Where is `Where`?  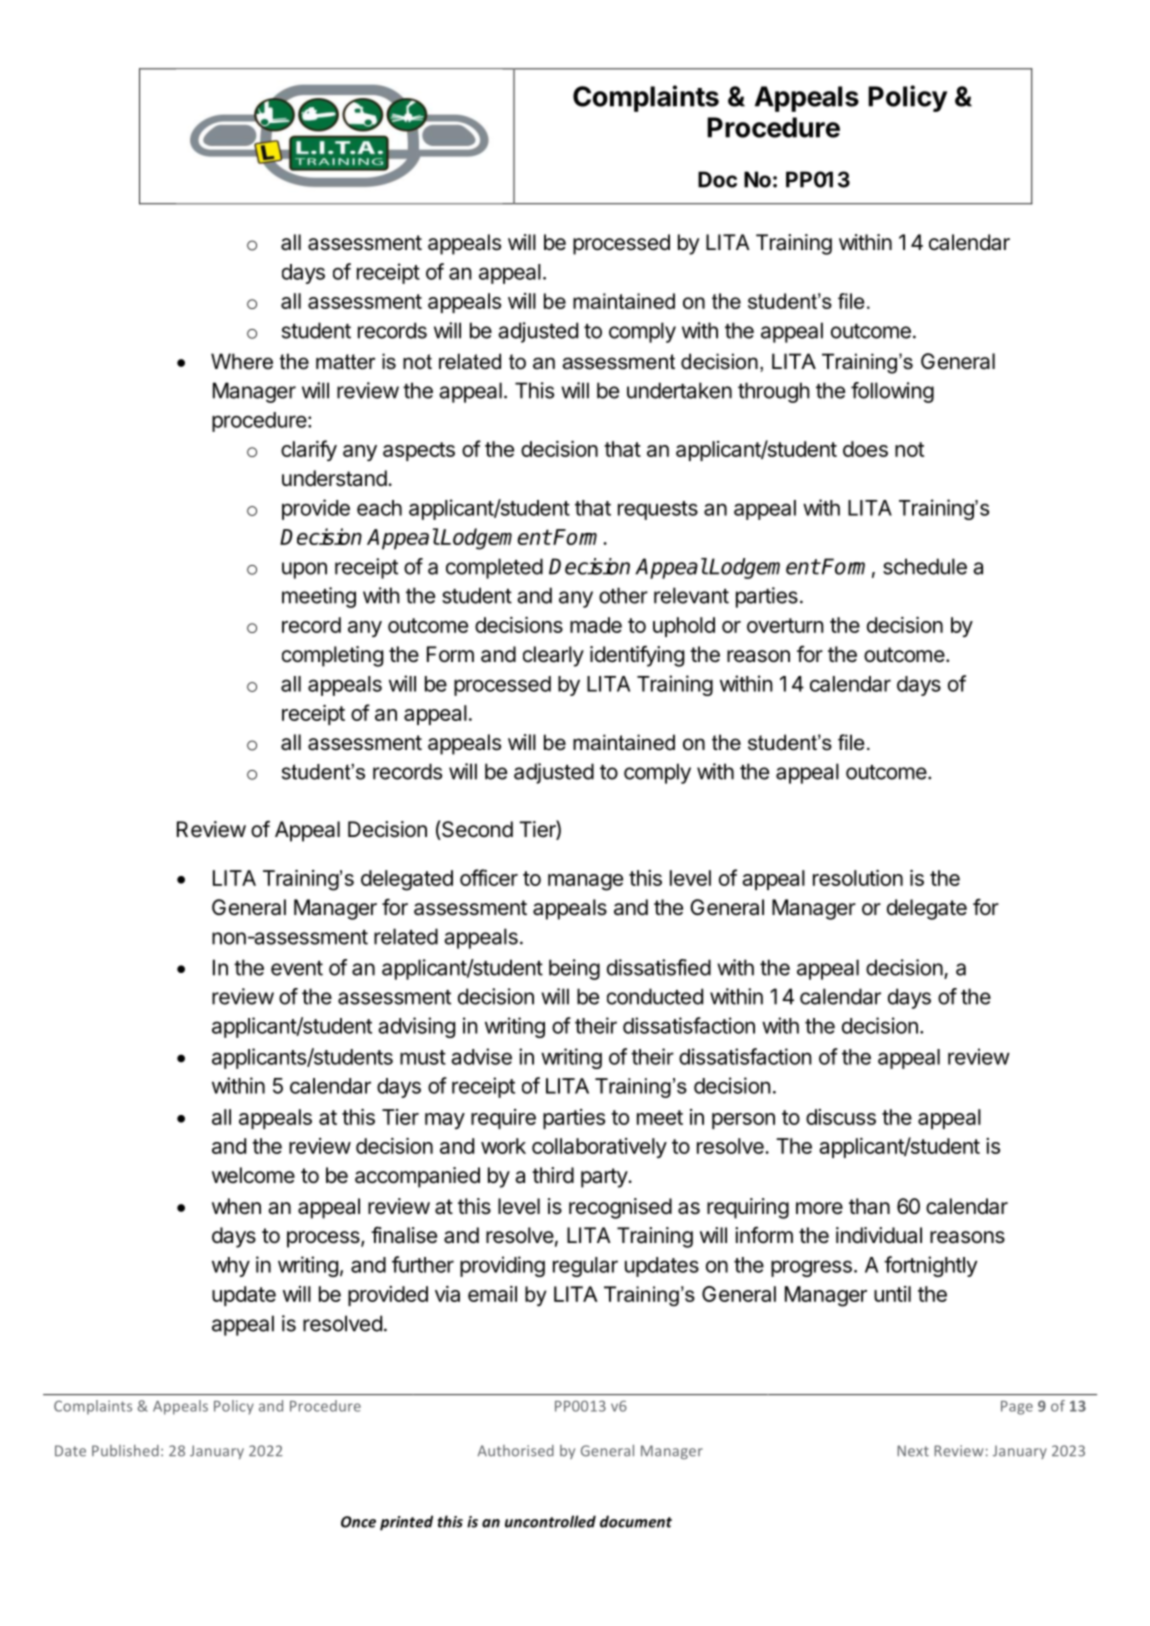 Where is located at coordinates (242, 361).
